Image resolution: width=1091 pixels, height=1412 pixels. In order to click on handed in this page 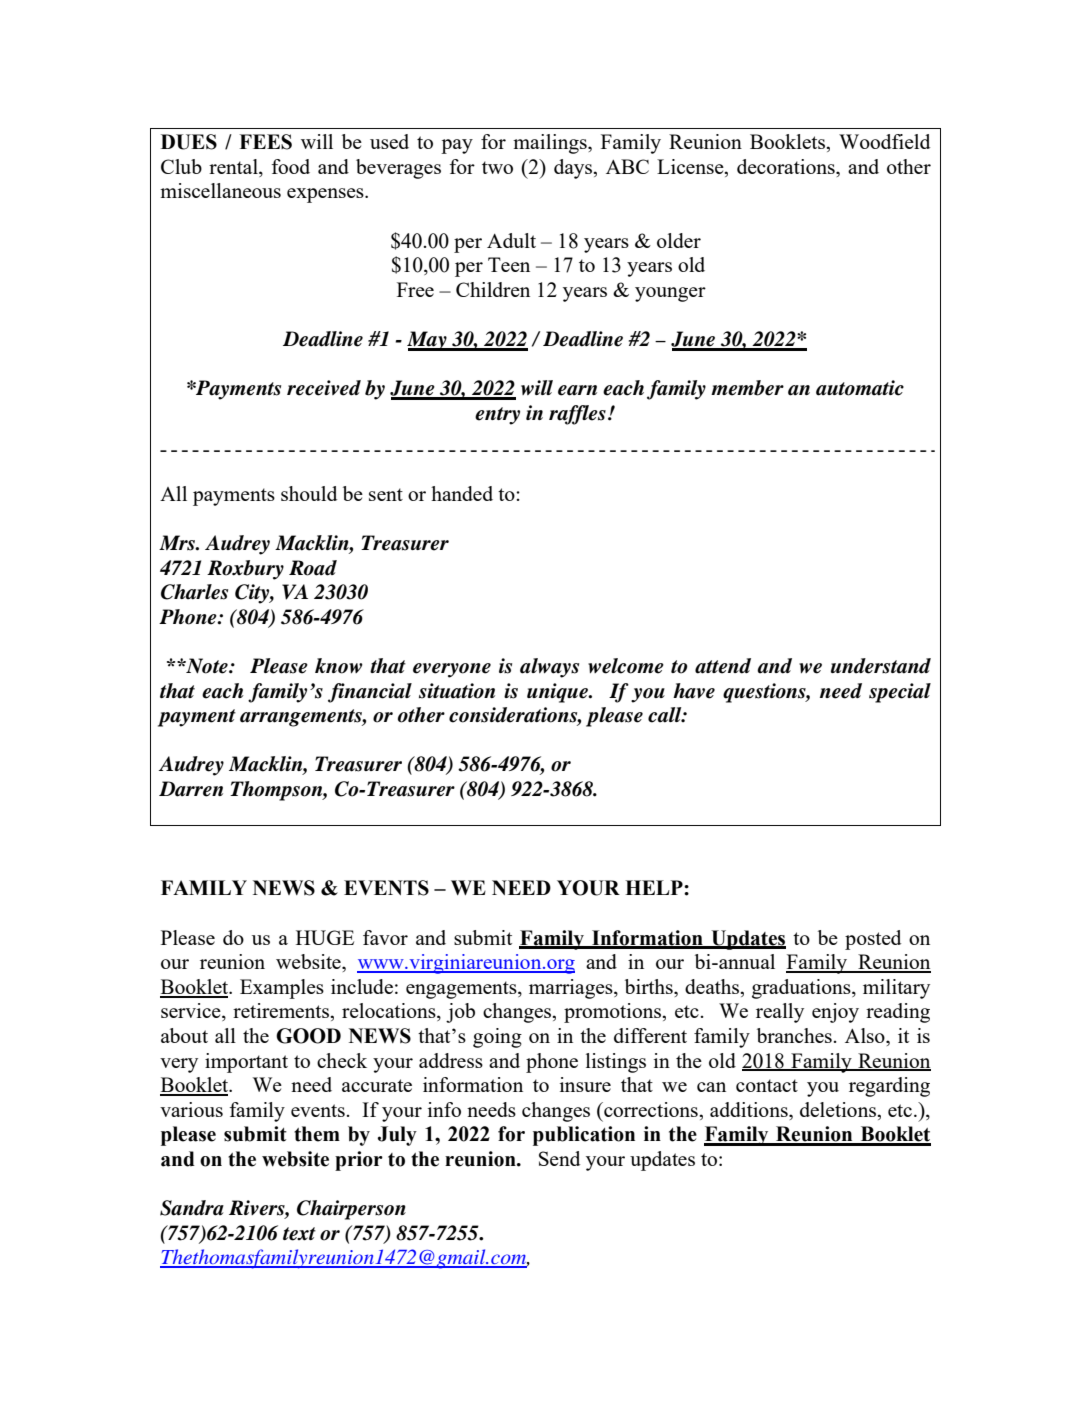, I will do `click(462, 493)`.
